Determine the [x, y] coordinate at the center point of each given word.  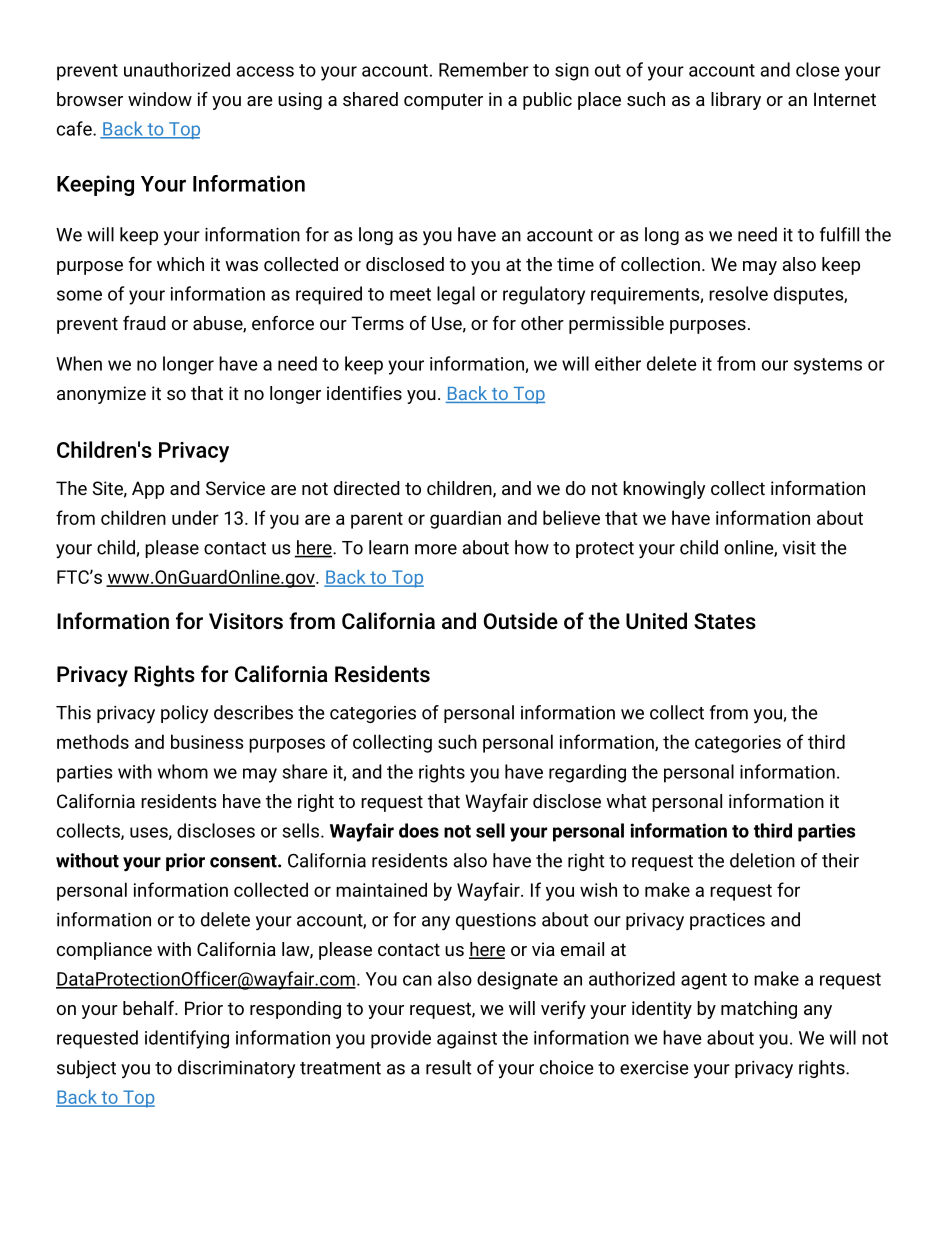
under [195, 517]
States [725, 621]
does [419, 830]
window [160, 99]
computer [443, 101]
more [436, 549]
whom [183, 771]
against [467, 1040]
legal [456, 295]
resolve [738, 293]
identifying [187, 1039]
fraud [144, 323]
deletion [762, 860]
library [736, 101]
